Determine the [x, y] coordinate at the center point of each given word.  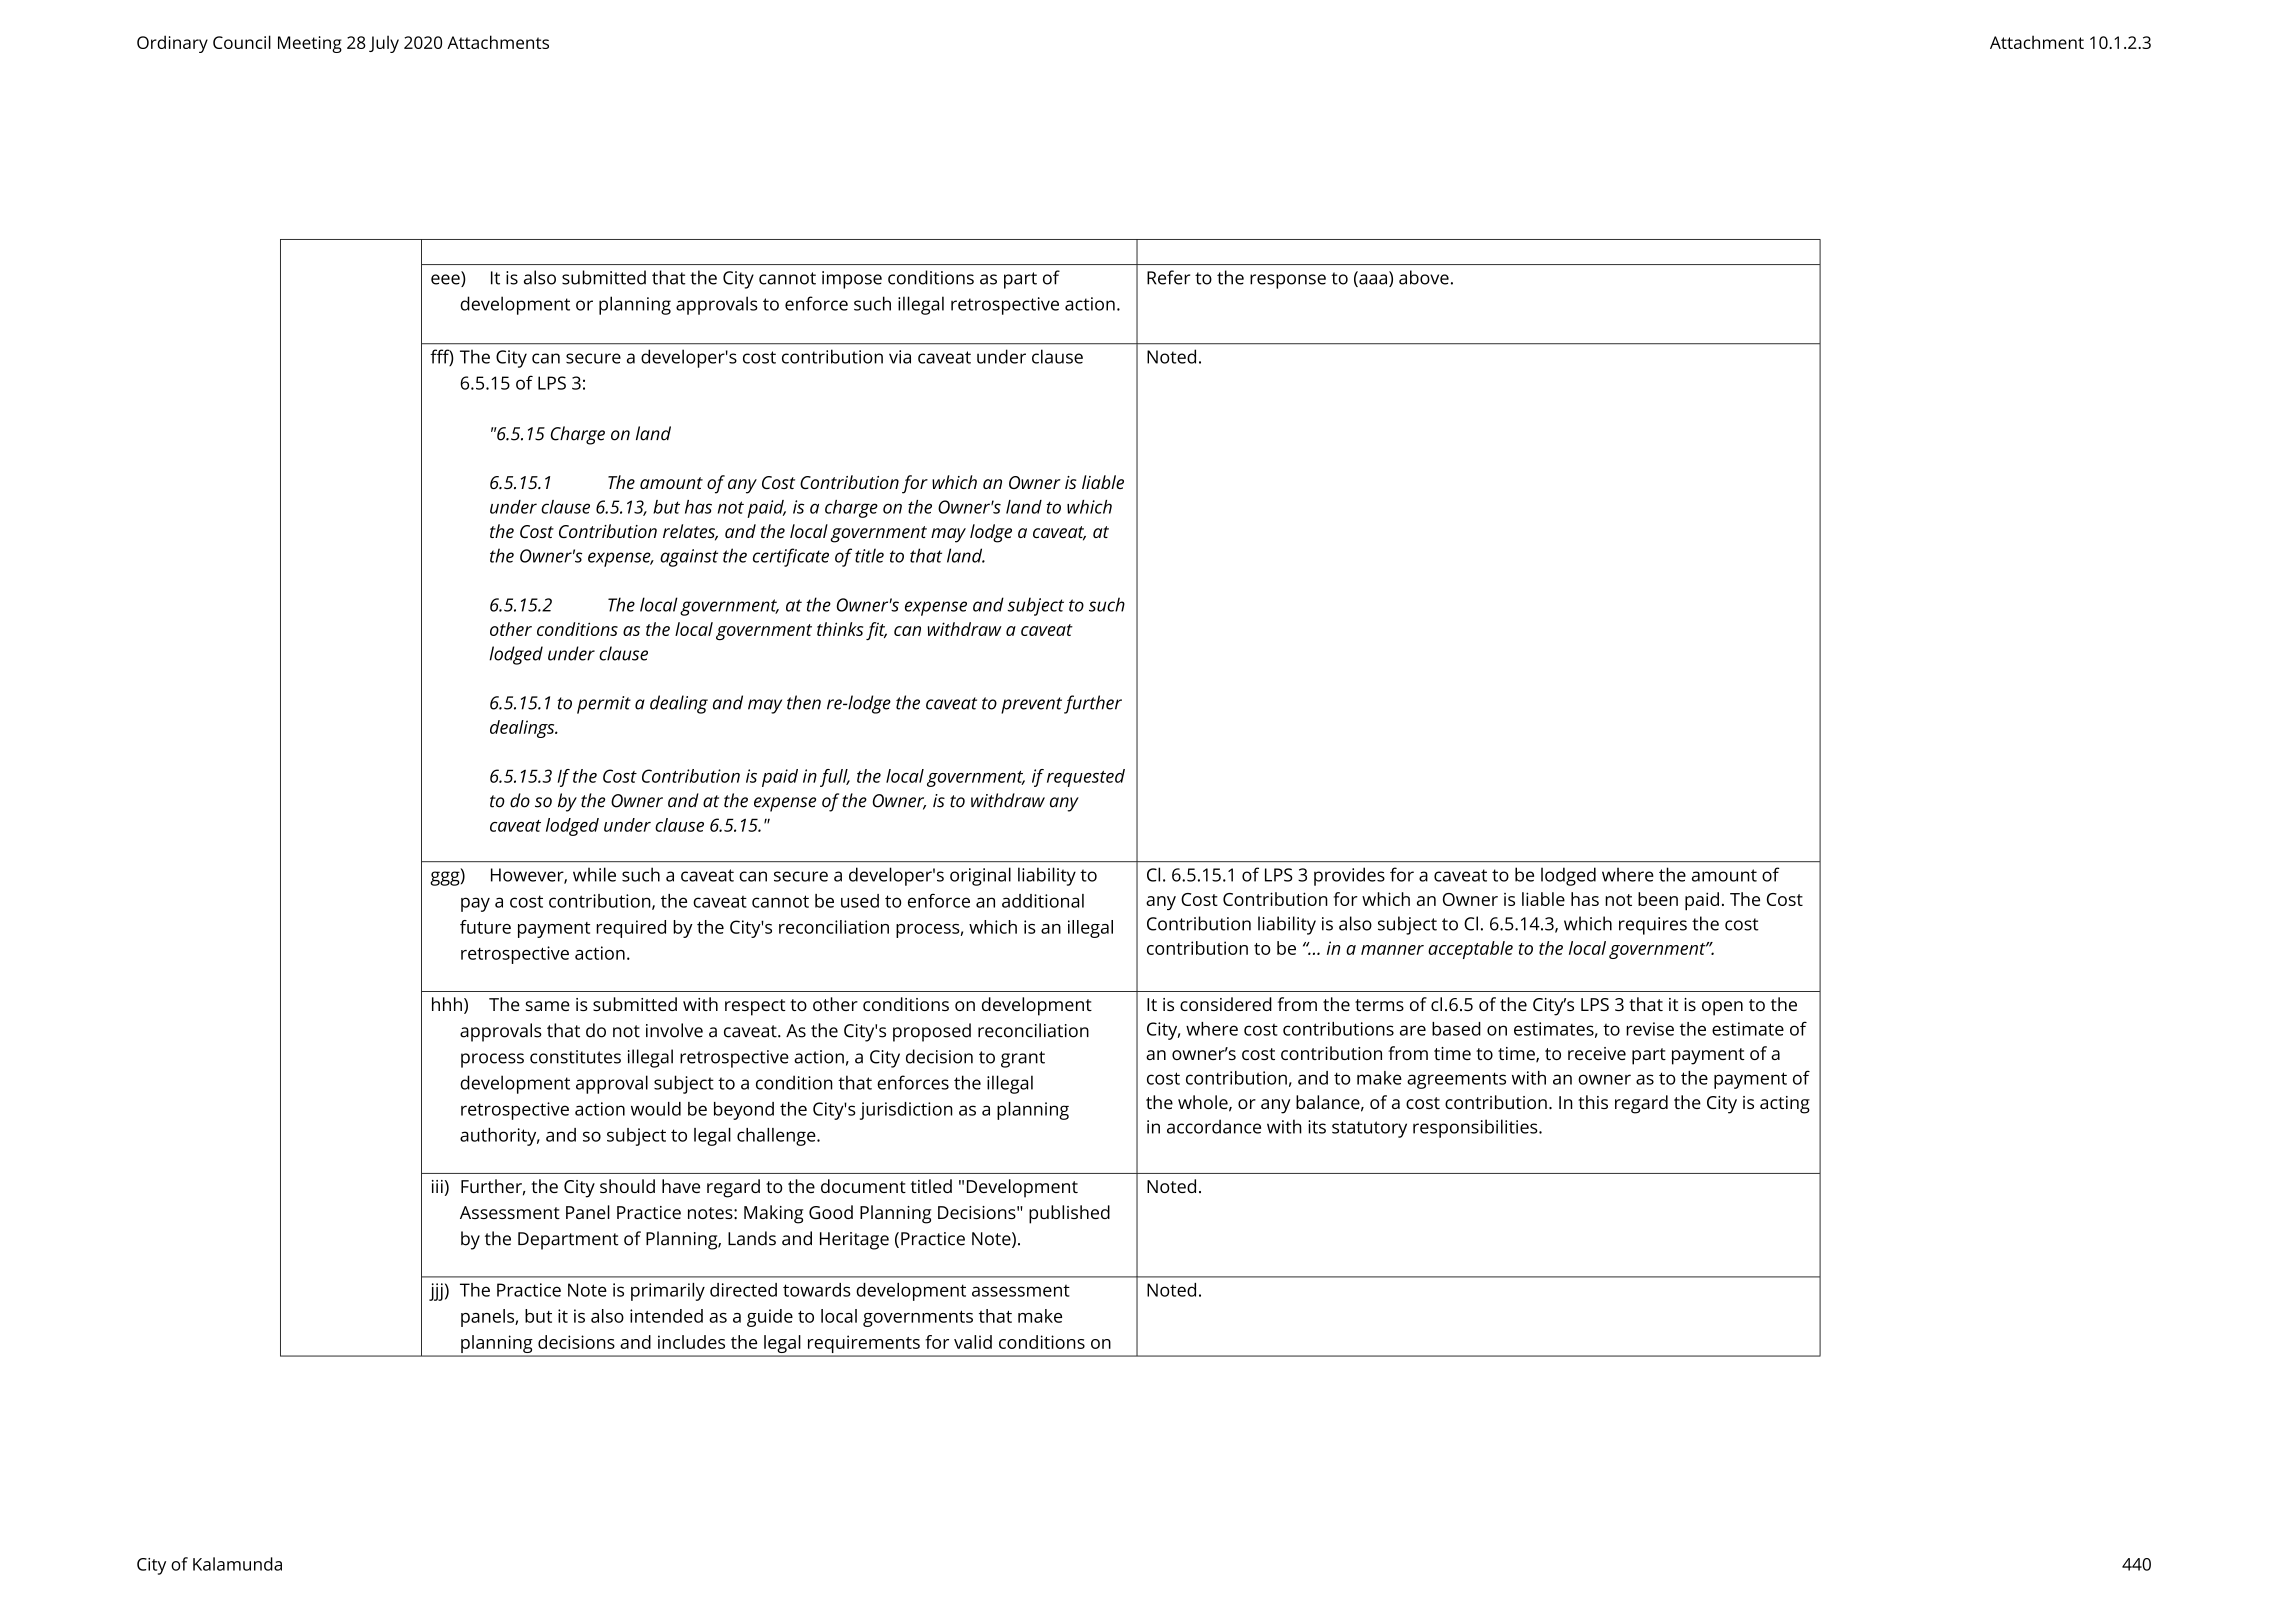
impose [852, 280]
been [1658, 899]
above [1424, 277]
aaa [1373, 279]
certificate [791, 557]
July [384, 44]
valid [973, 1342]
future [485, 927]
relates [690, 532]
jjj [436, 1292]
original [980, 876]
